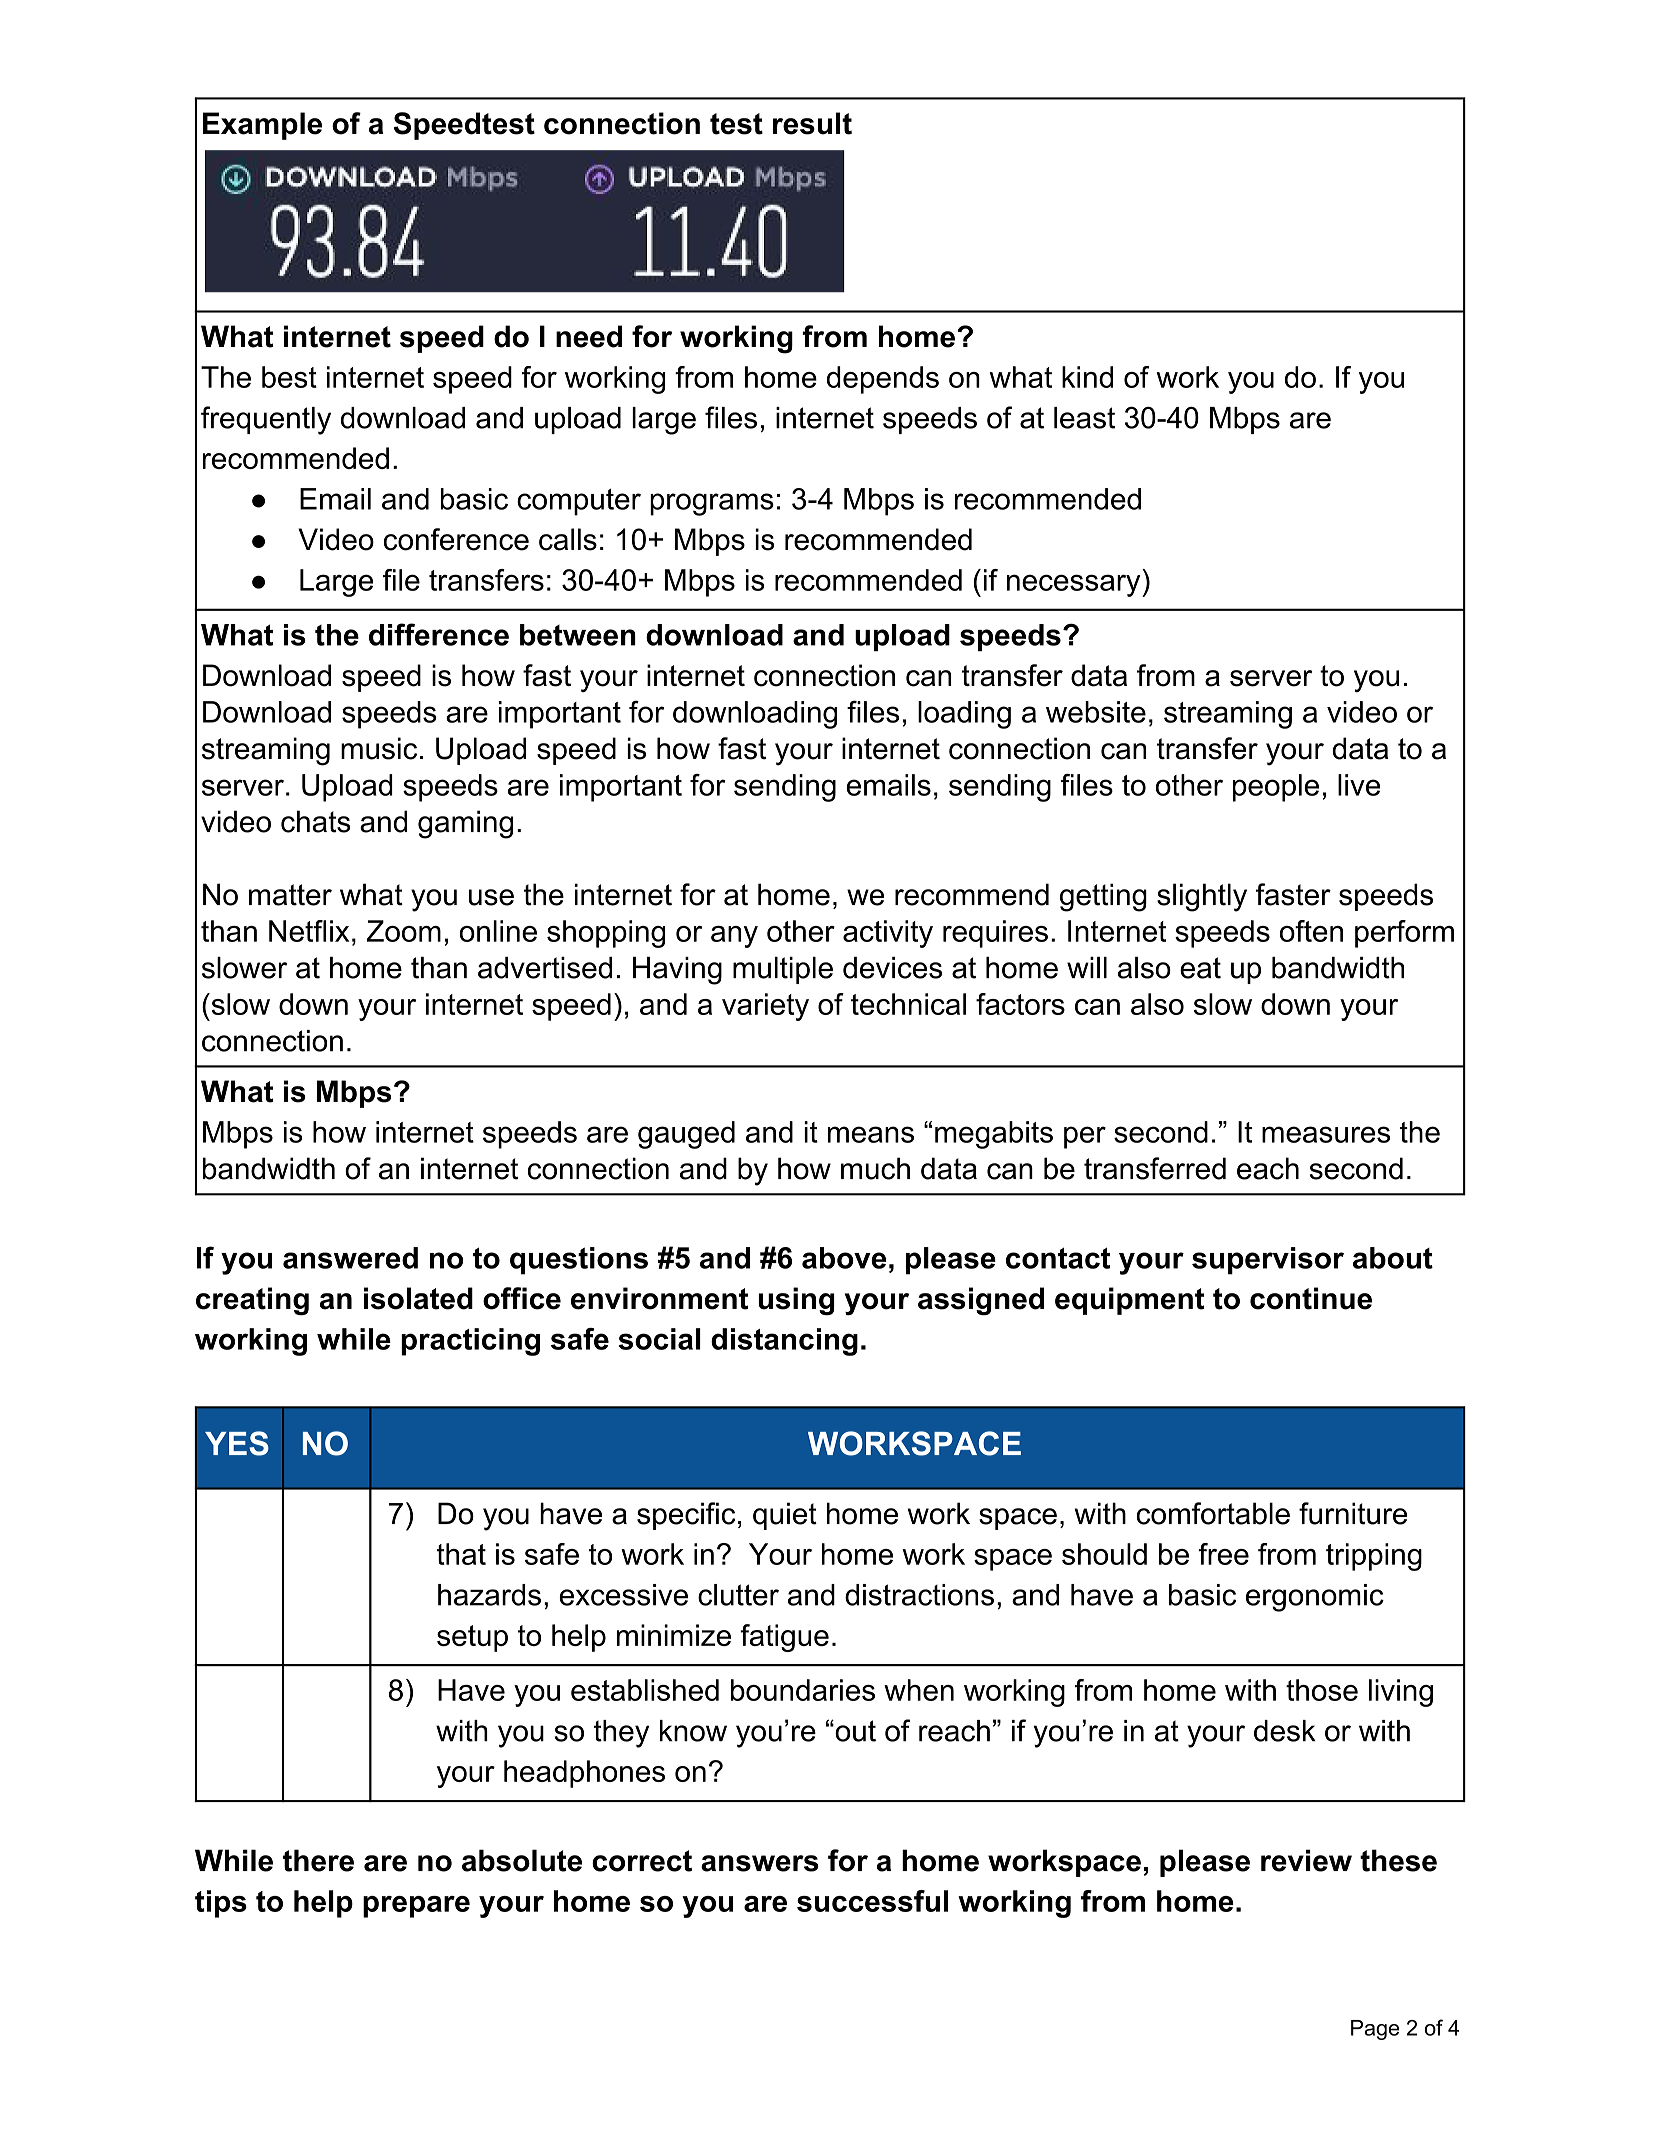  What do you see at coordinates (888, 934) in the document?
I see `activity` at bounding box center [888, 934].
